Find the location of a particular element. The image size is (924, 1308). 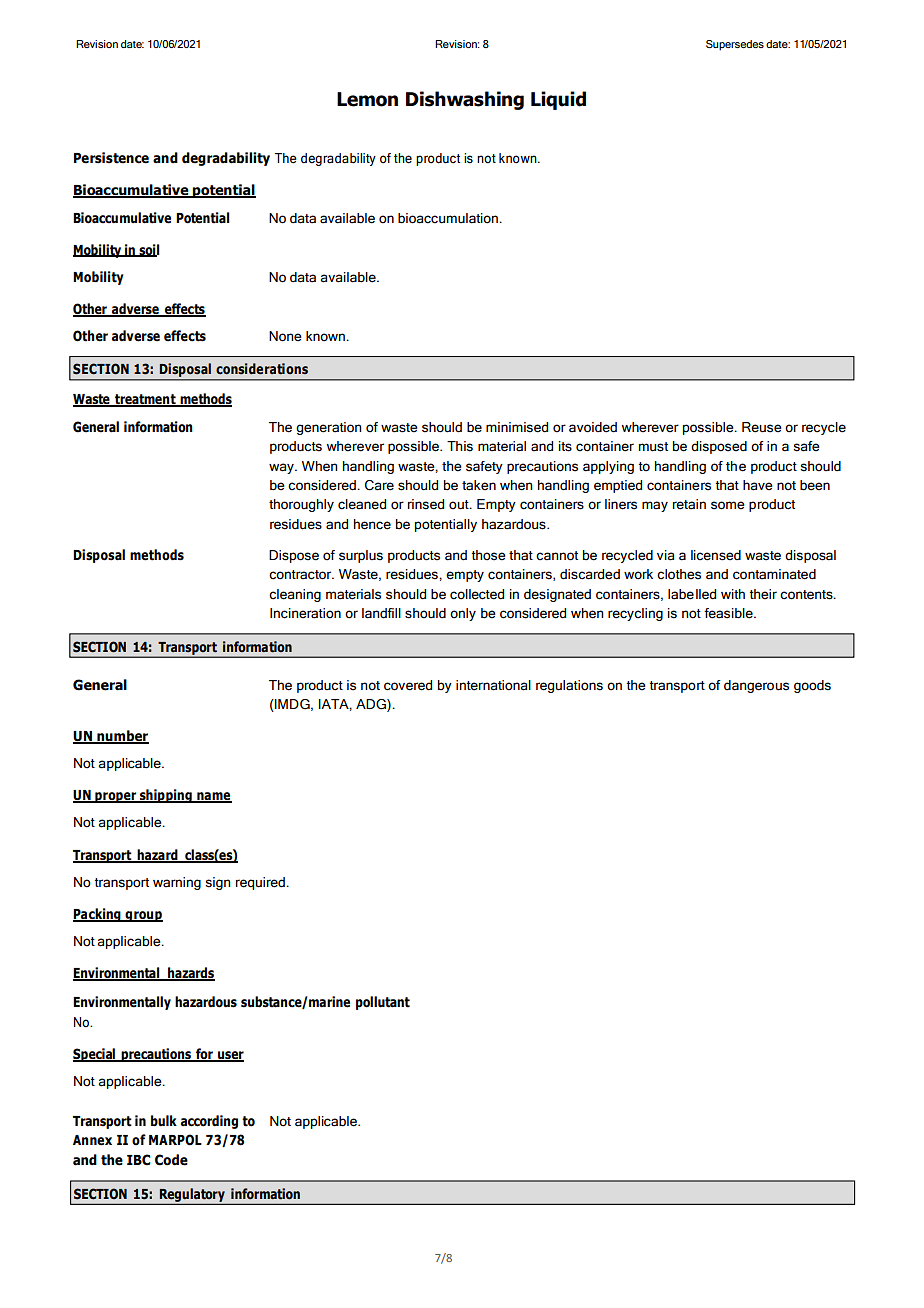

according is located at coordinates (209, 1122).
